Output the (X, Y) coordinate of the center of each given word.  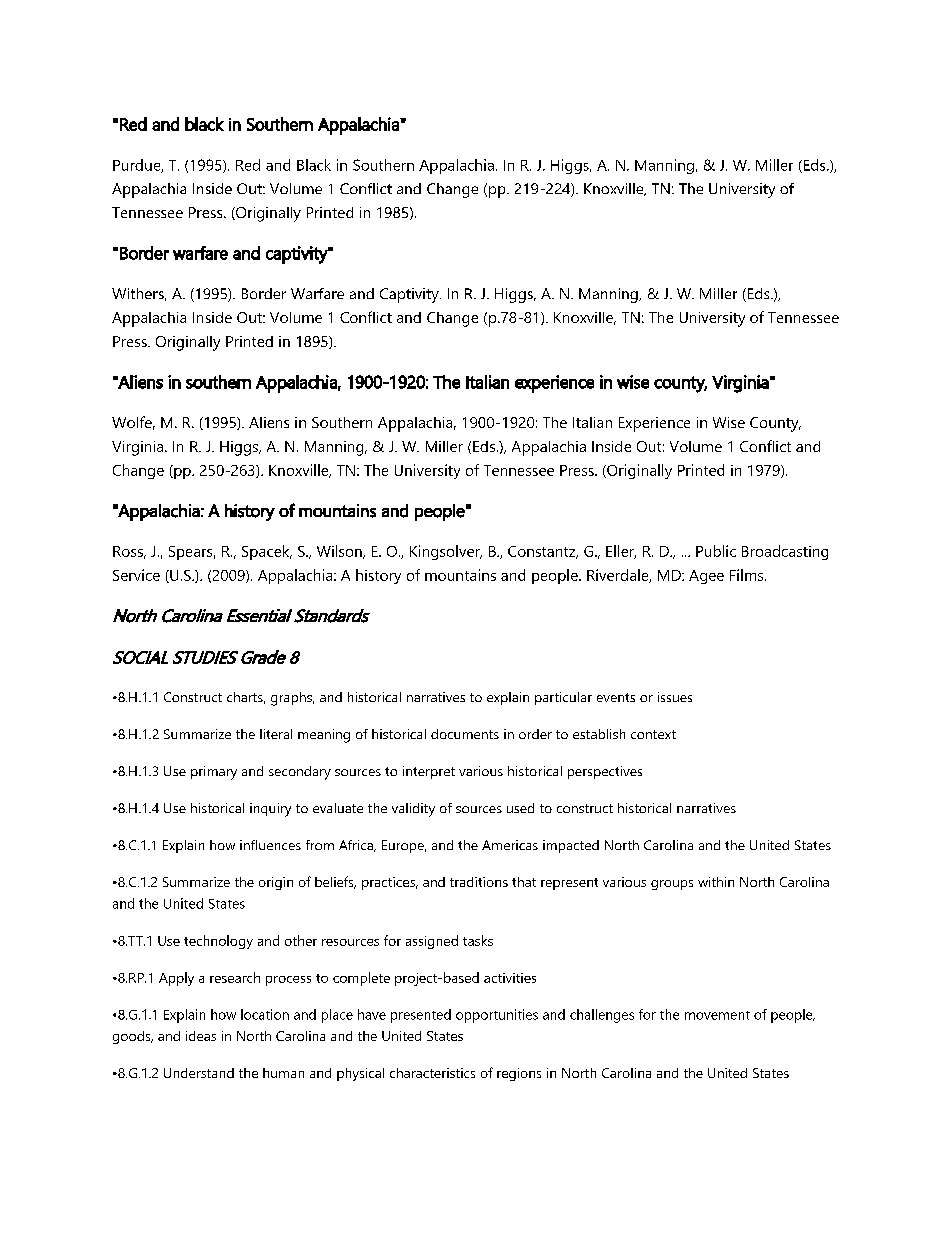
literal (276, 734)
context (653, 734)
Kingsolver (446, 552)
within (716, 882)
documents (465, 734)
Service (136, 575)
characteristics (432, 1073)
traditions (479, 882)
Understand (199, 1073)
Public (716, 551)
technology (218, 942)
